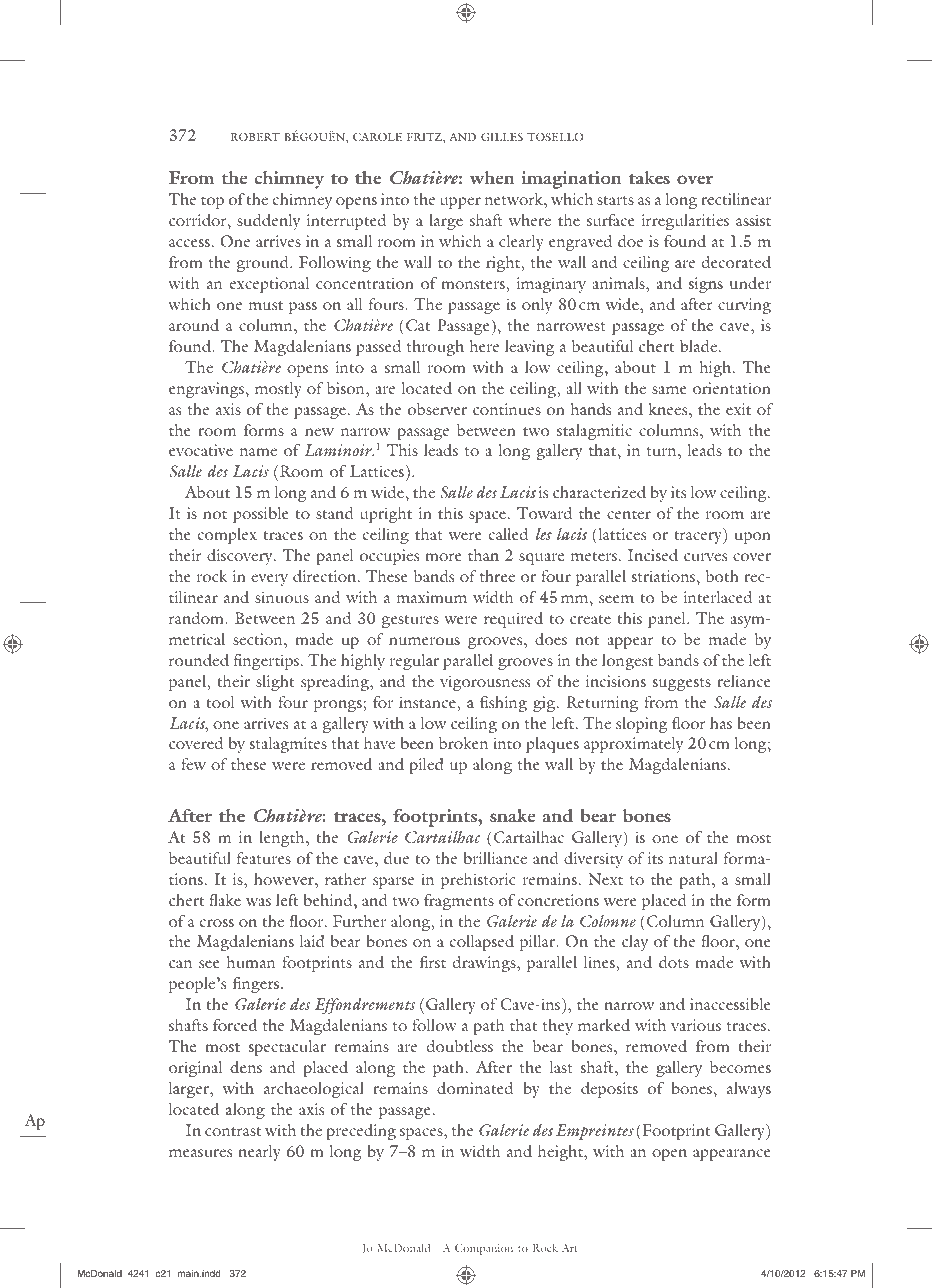 The image size is (932, 1288). I want to click on slight, so click(275, 683).
